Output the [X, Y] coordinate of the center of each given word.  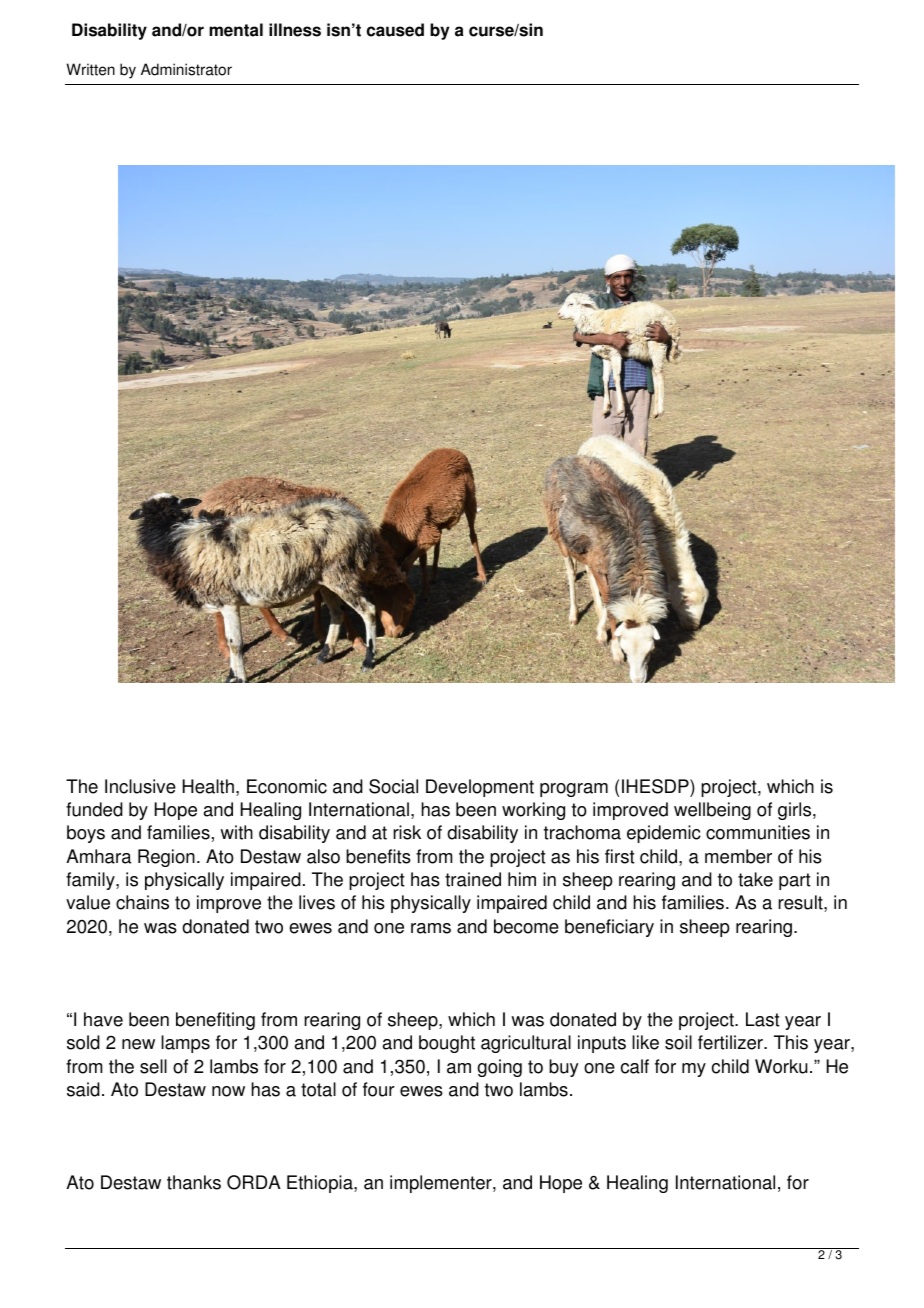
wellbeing [712, 811]
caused [395, 30]
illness [295, 30]
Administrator [186, 69]
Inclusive [140, 786]
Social [393, 786]
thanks [194, 1182]
